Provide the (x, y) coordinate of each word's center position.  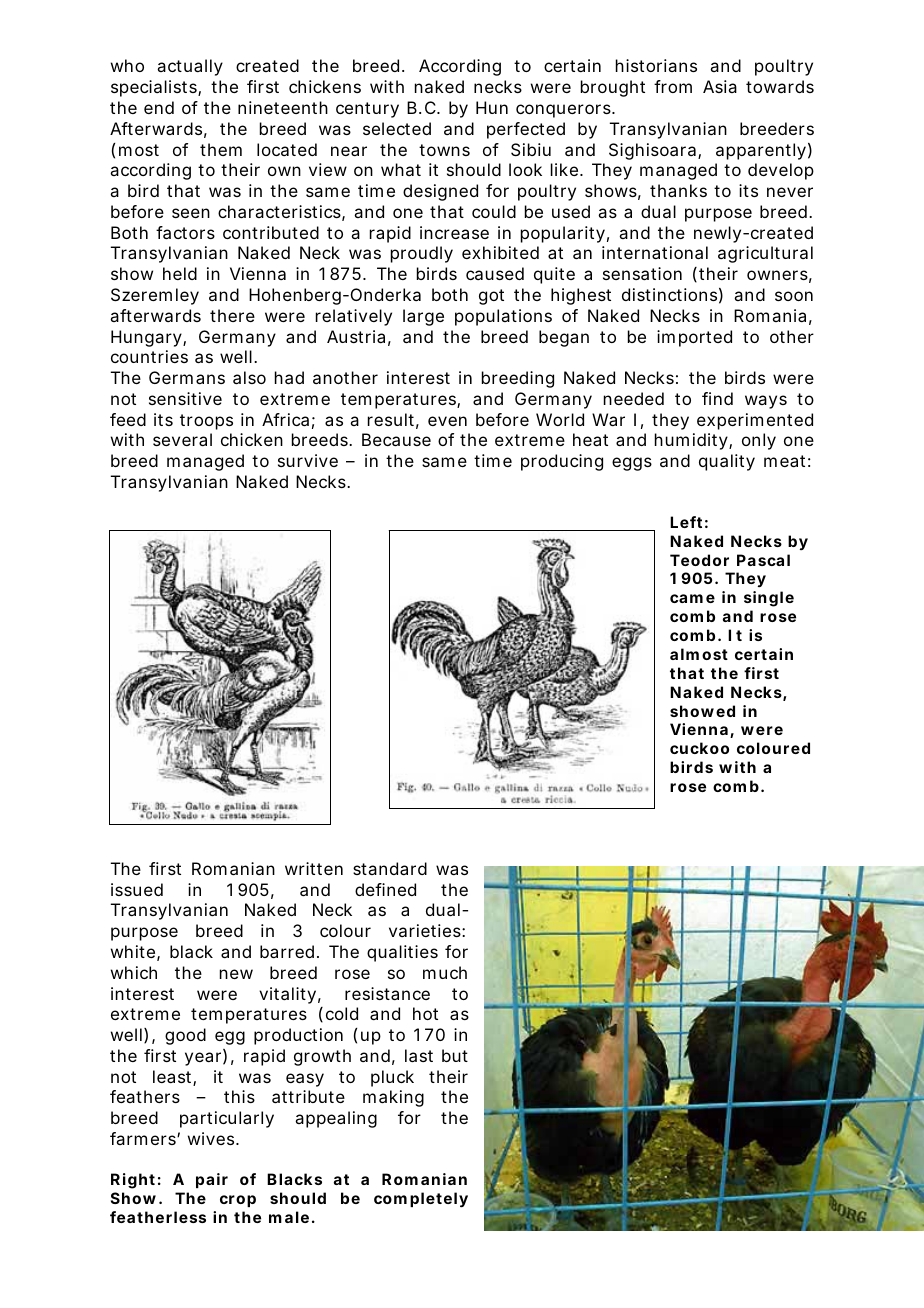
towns (444, 150)
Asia (720, 86)
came (692, 598)
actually (190, 67)
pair (212, 1180)
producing (562, 462)
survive (308, 460)
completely (421, 1200)
